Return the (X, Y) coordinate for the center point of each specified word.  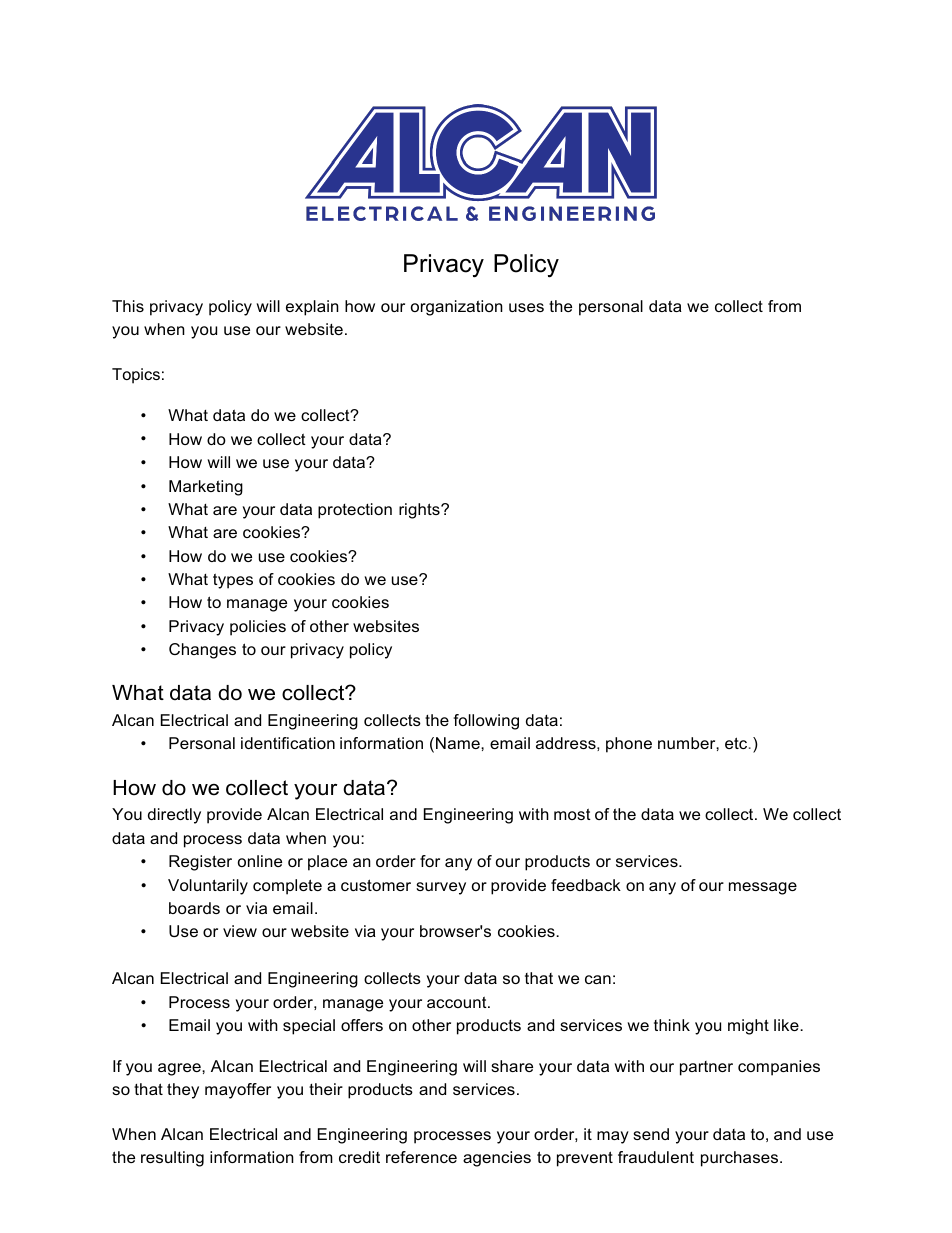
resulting (172, 1159)
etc (737, 743)
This (128, 306)
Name (459, 743)
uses (526, 307)
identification (288, 743)
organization (457, 308)
